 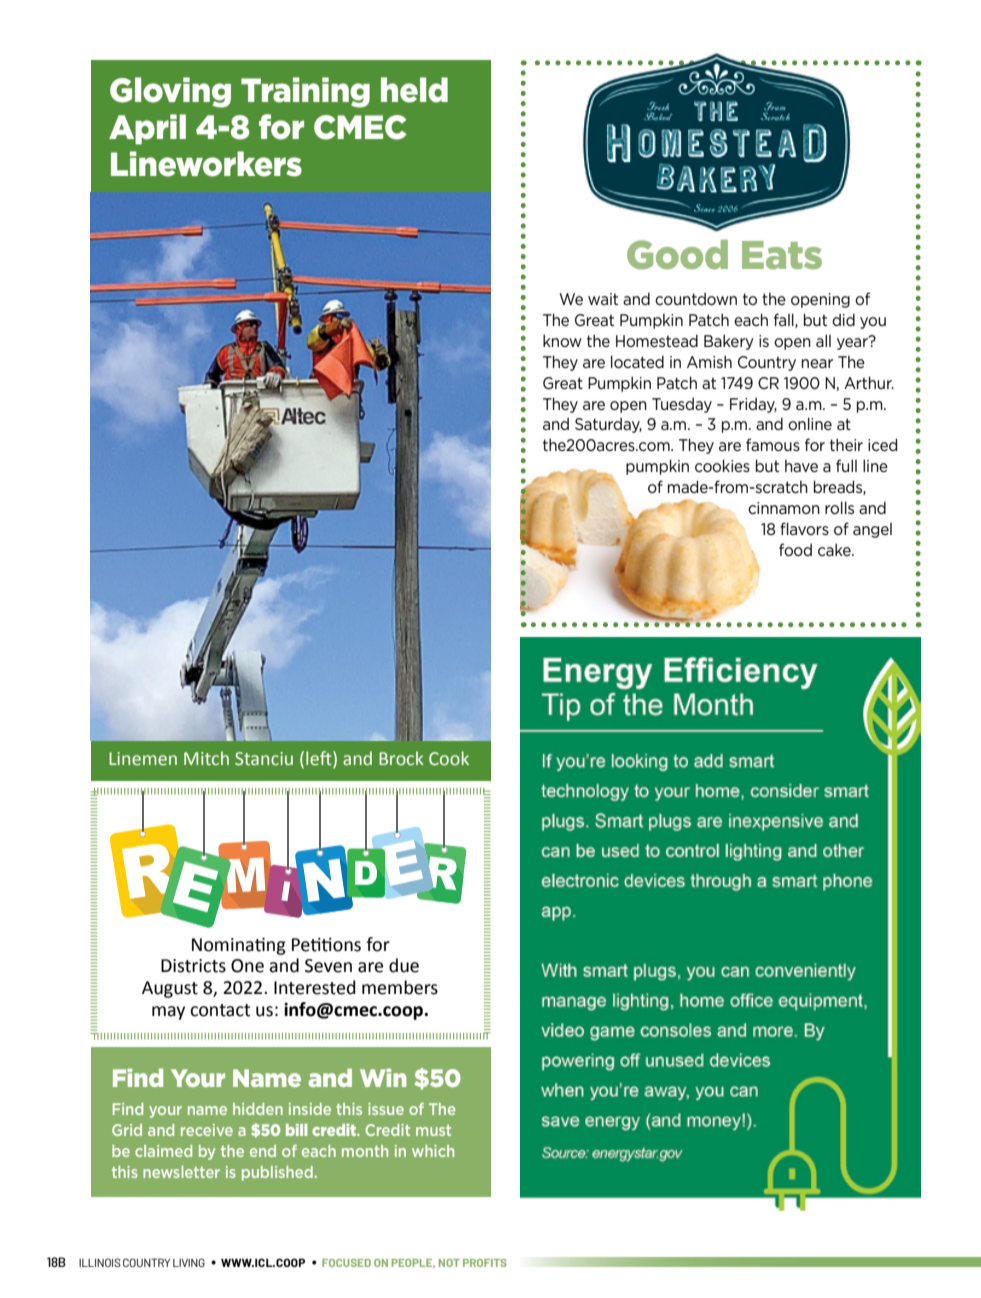 I want to click on Eats, so click(x=782, y=255).
